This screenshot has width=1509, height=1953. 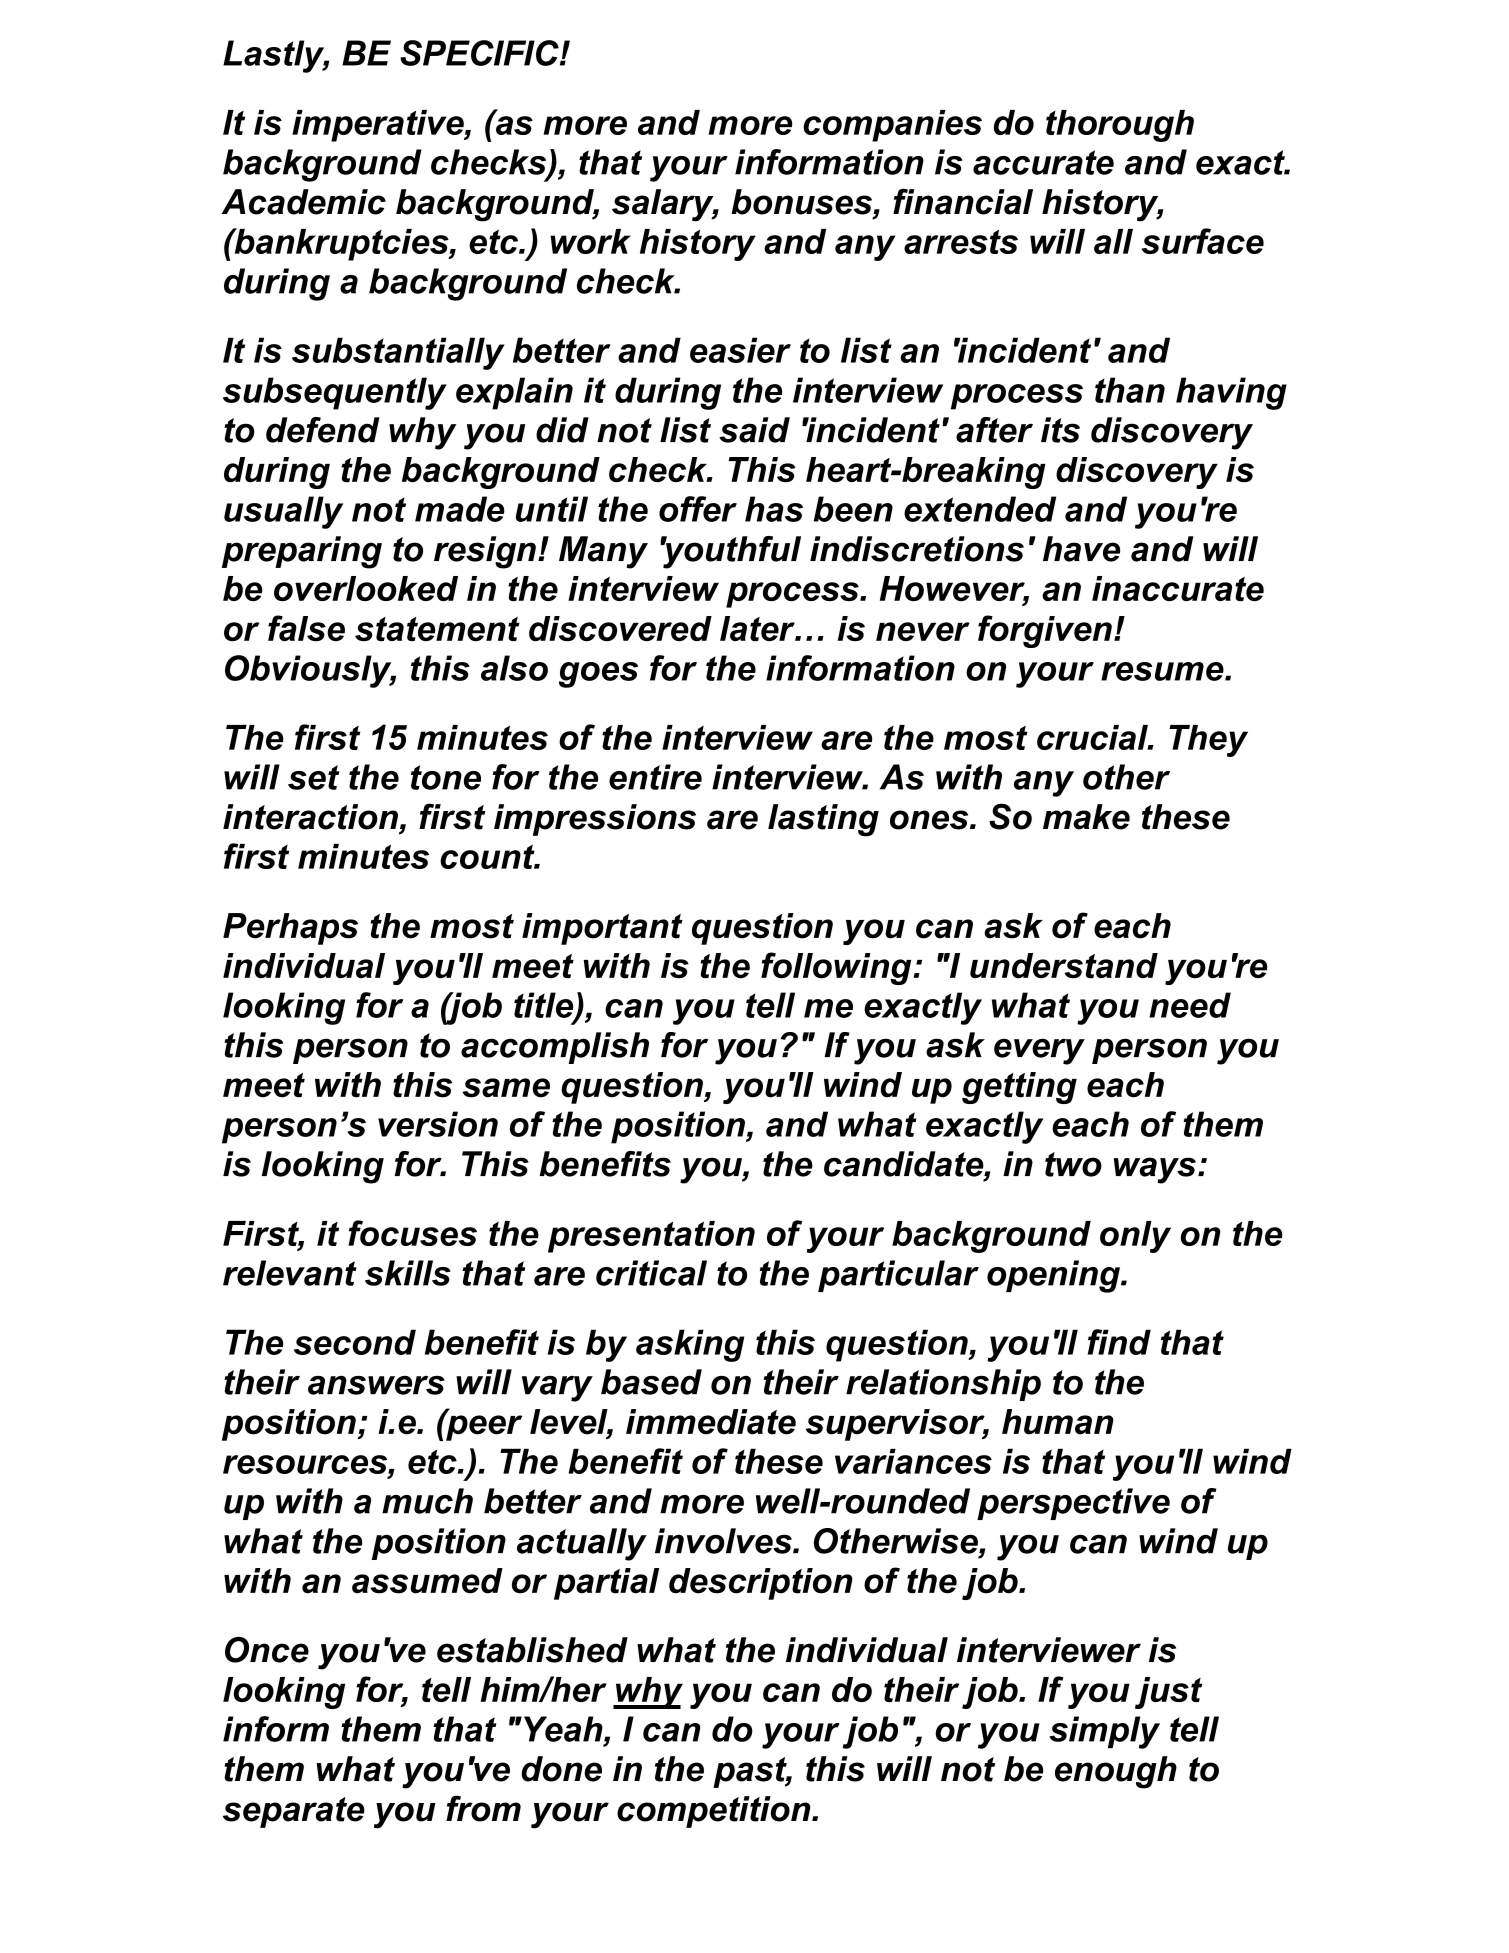 I want to click on competition, so click(x=715, y=1812).
